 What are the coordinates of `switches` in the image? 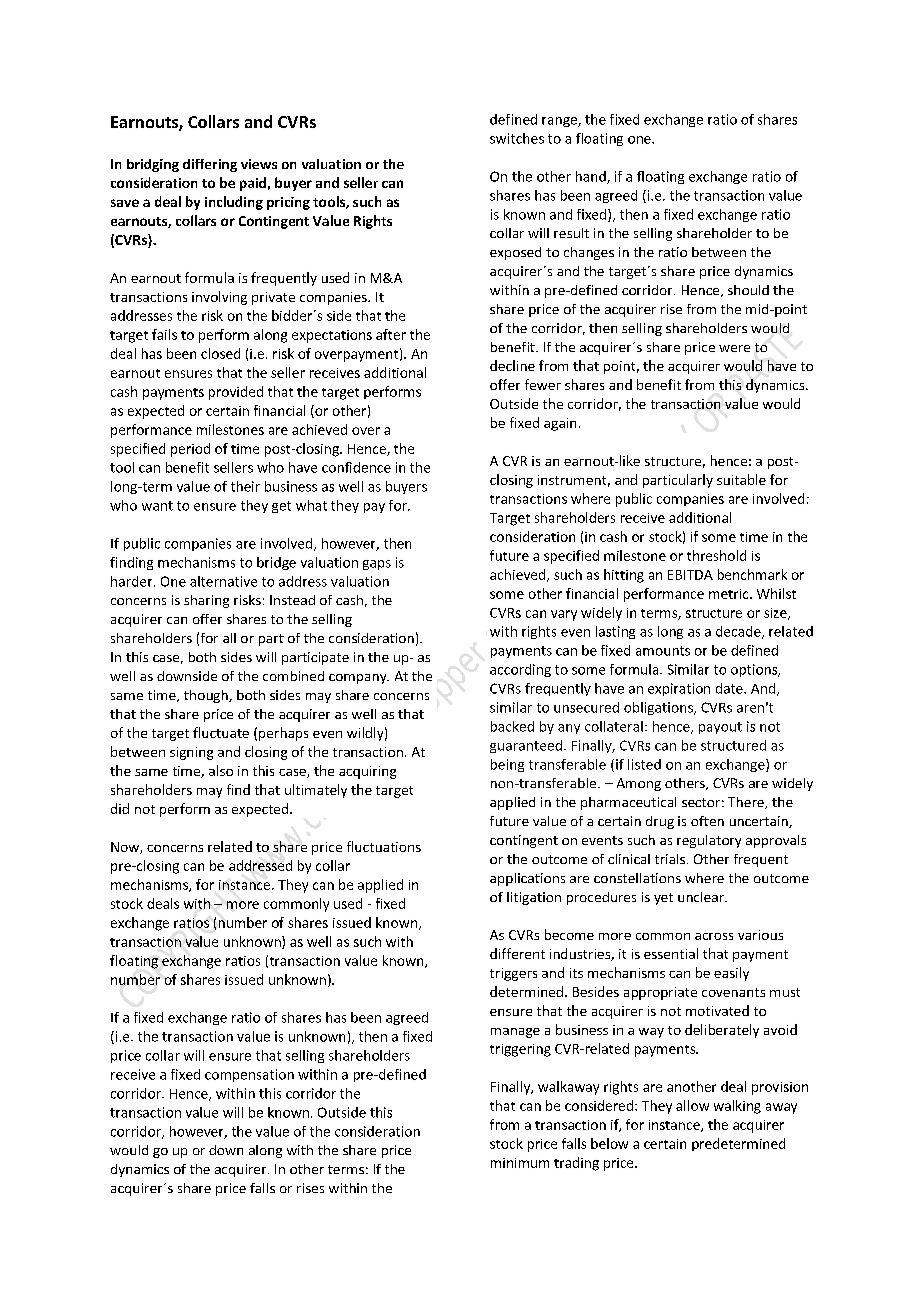 It's located at (517, 138).
